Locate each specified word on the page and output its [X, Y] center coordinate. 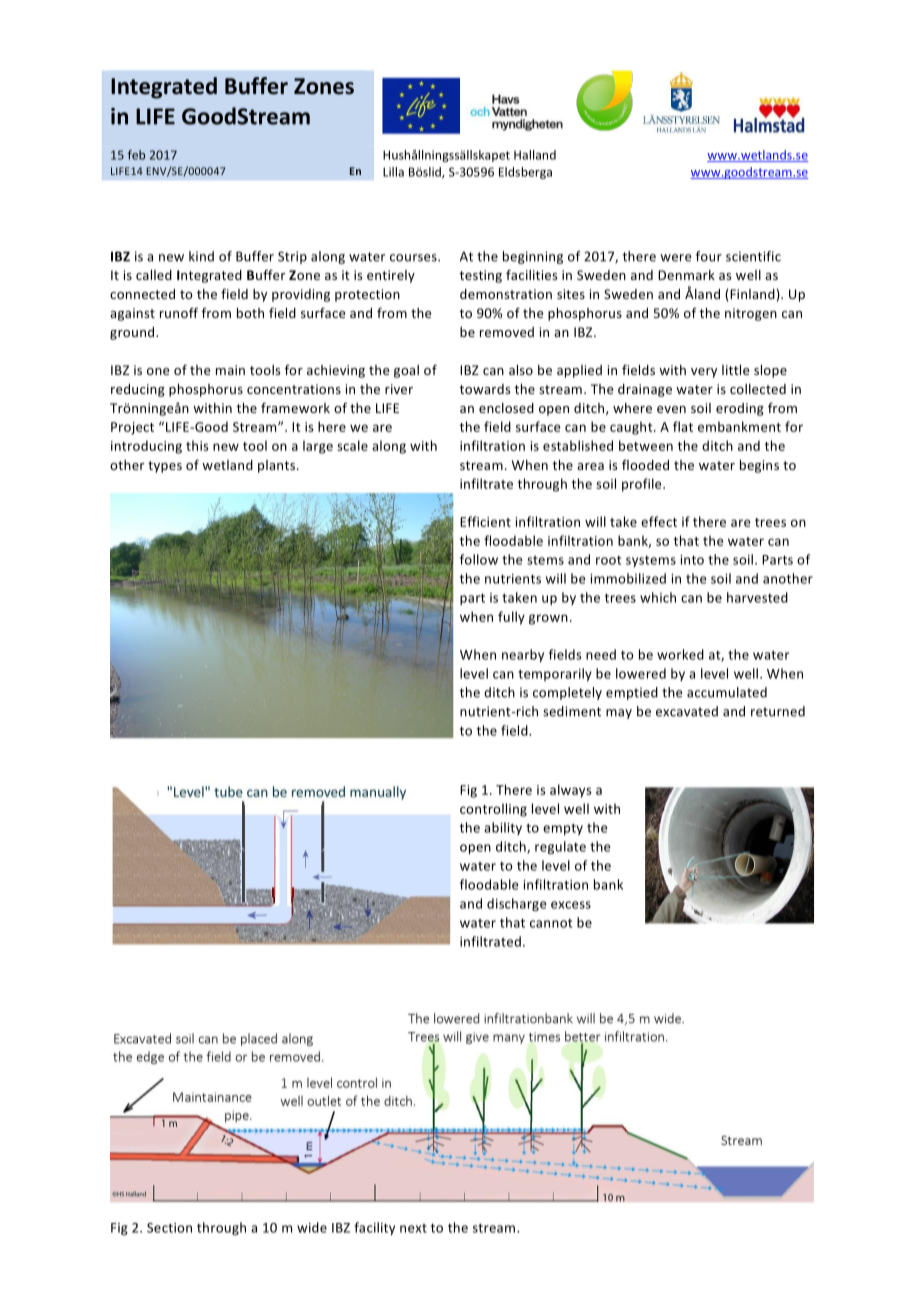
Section [169, 1228]
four [709, 256]
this [197, 445]
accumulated [727, 692]
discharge [517, 904]
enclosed [506, 408]
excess [571, 905]
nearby [523, 655]
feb [136, 155]
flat [683, 426]
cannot [551, 923]
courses [414, 258]
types [165, 467]
